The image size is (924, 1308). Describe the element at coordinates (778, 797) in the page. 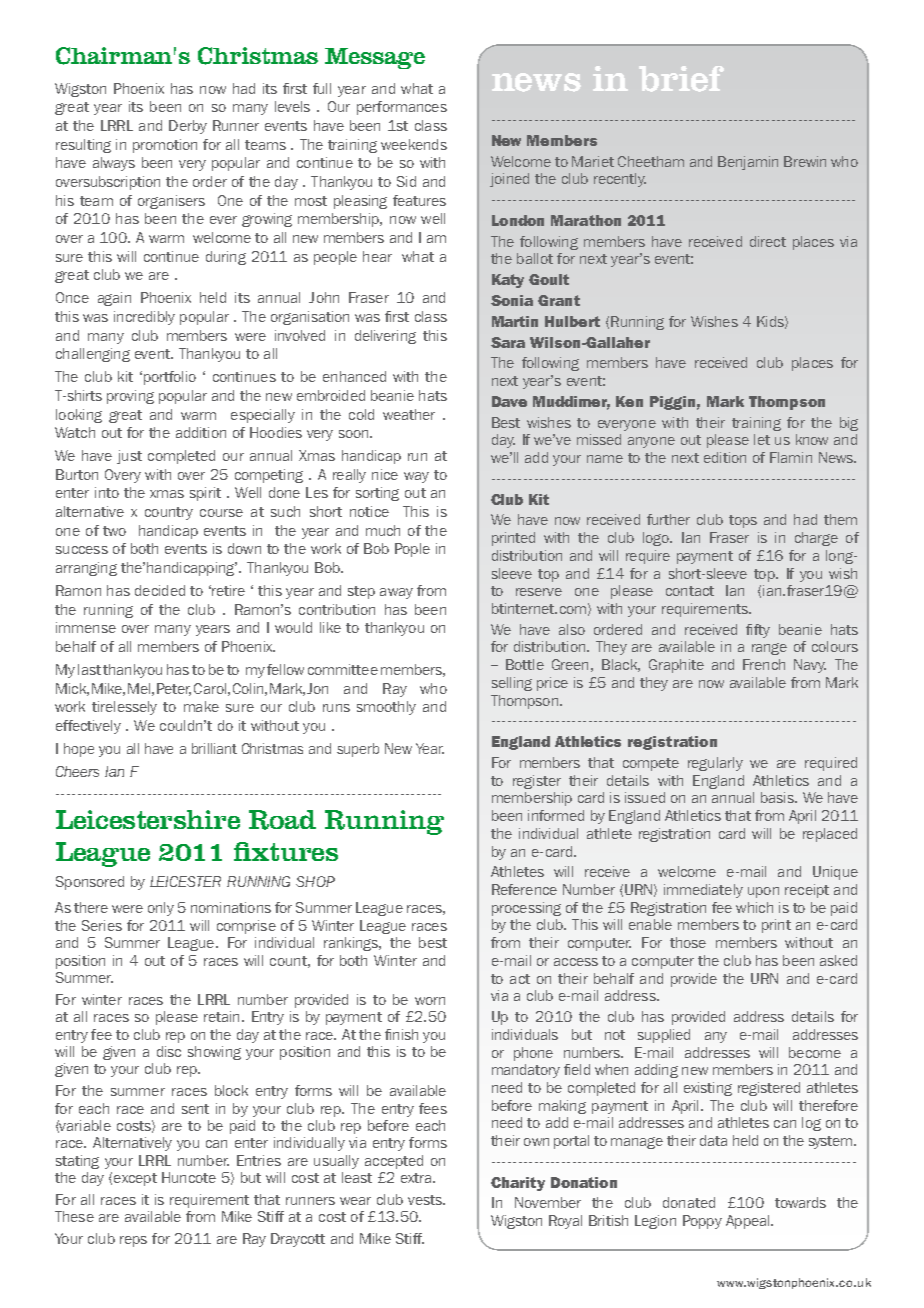

I see `basis` at that location.
